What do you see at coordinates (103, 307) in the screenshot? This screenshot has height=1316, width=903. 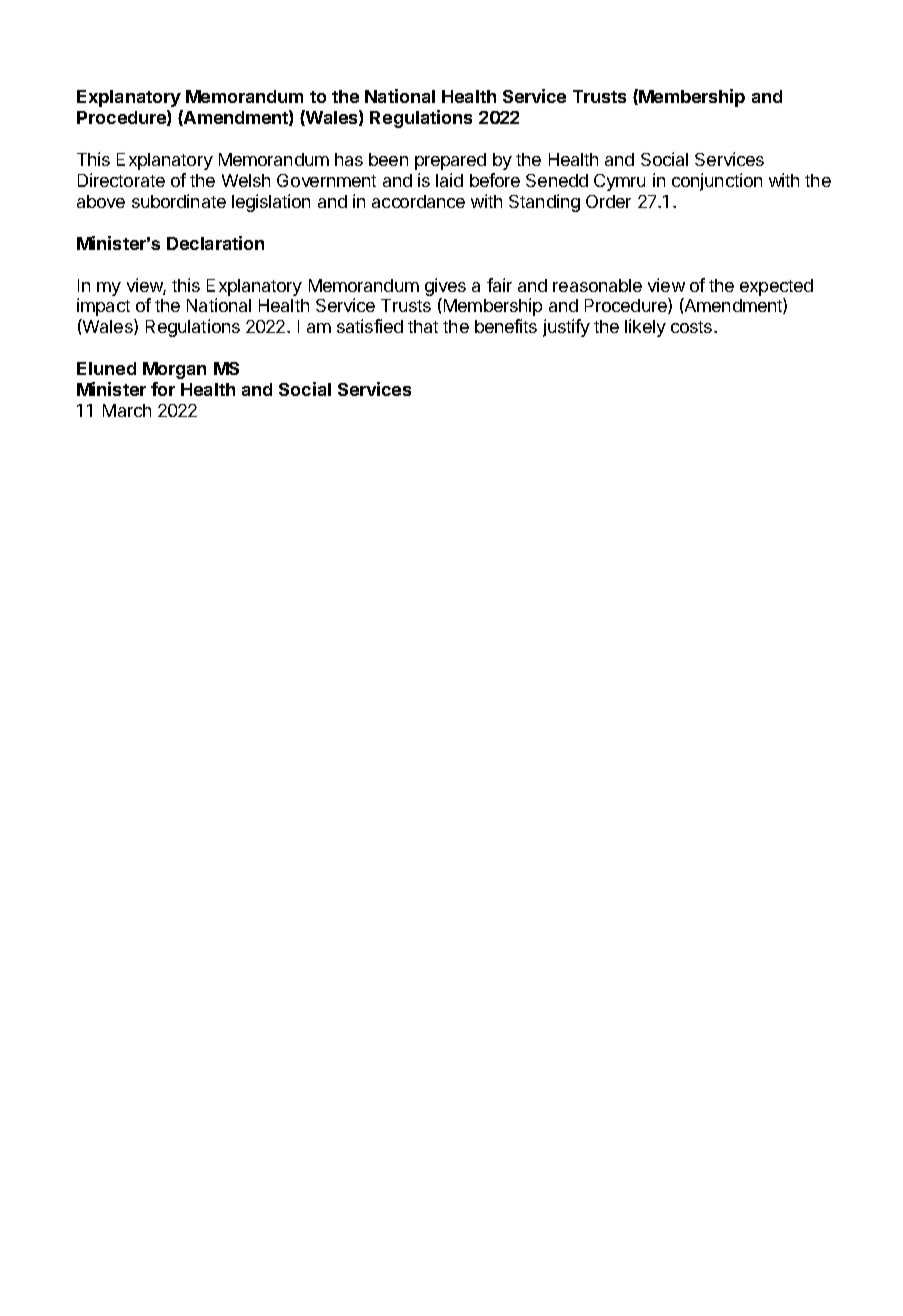 I see `impact` at bounding box center [103, 307].
